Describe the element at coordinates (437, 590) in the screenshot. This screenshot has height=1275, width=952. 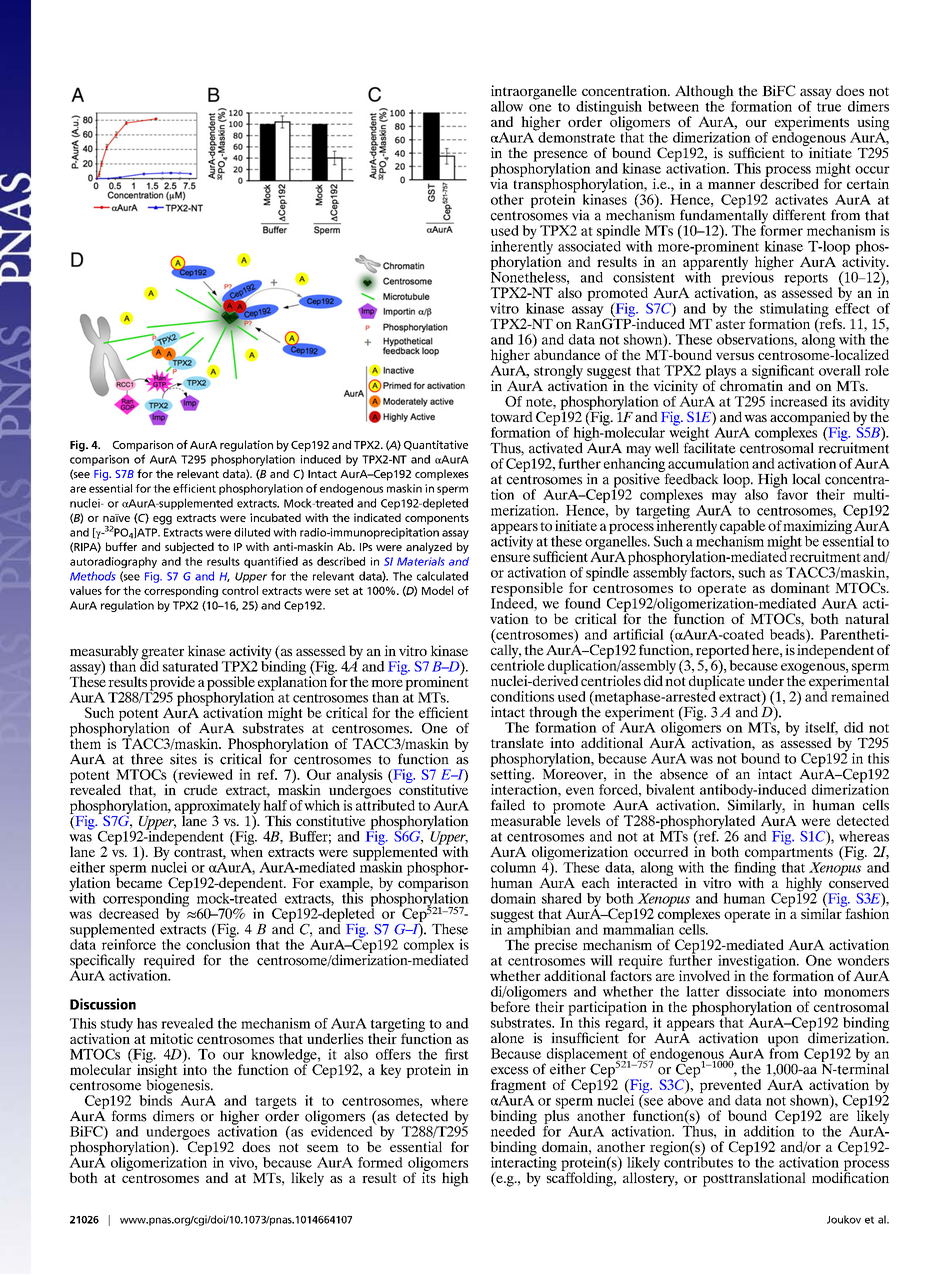
I see `Model` at that location.
